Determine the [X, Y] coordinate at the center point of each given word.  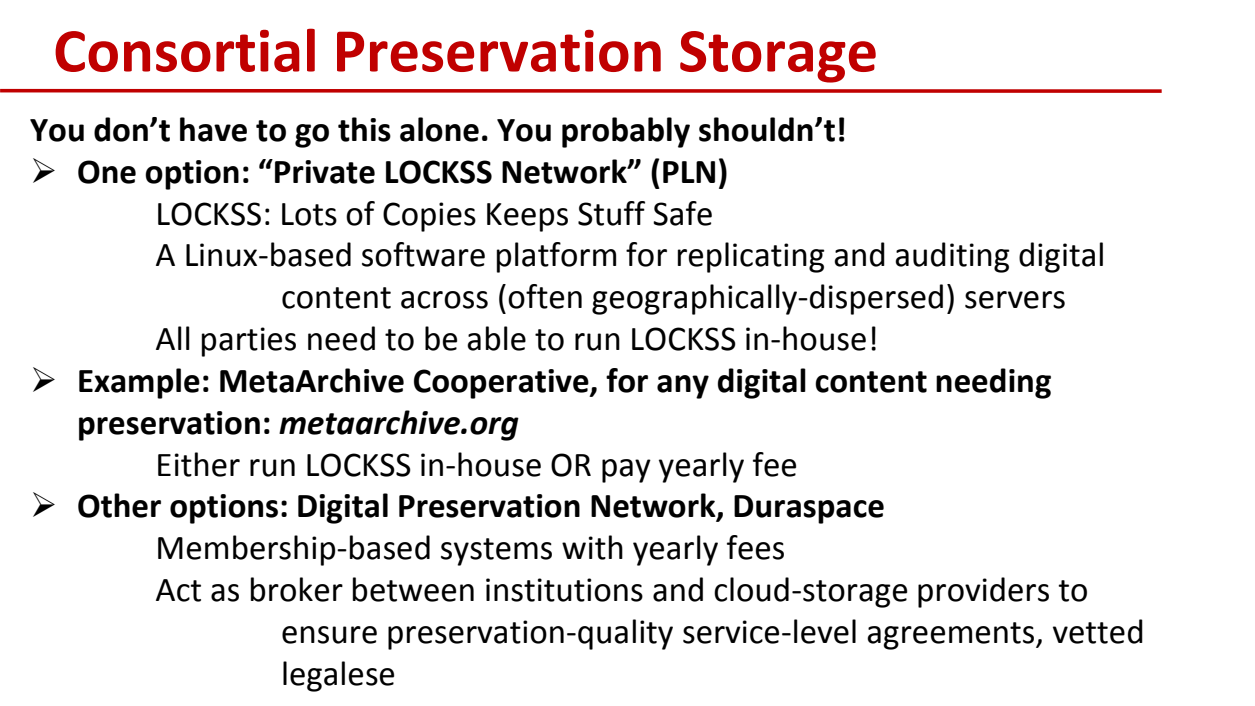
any [683, 387]
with [592, 547]
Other [119, 505]
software [423, 254]
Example [139, 383]
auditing [952, 257]
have [213, 129]
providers [983, 592]
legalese [338, 676]
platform [556, 257]
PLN [689, 172]
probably [626, 132]
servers [1015, 300]
